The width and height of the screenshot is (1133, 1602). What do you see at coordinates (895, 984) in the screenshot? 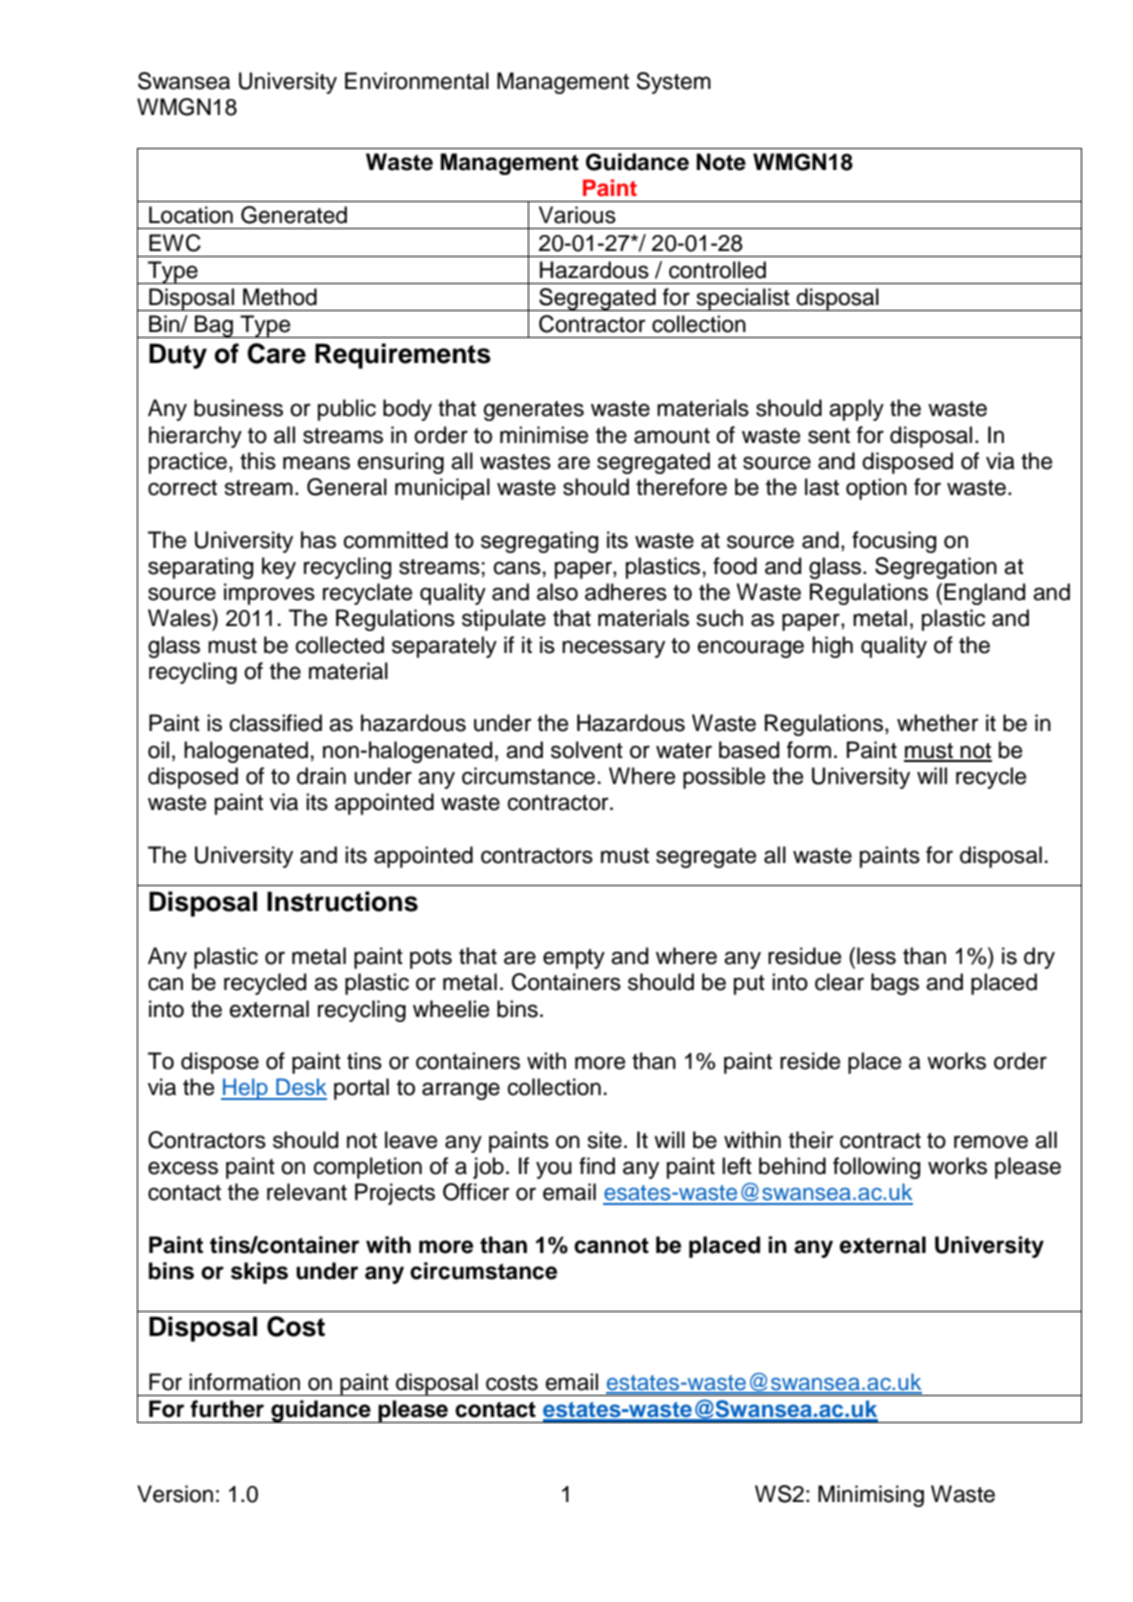
I see `bags` at bounding box center [895, 984].
